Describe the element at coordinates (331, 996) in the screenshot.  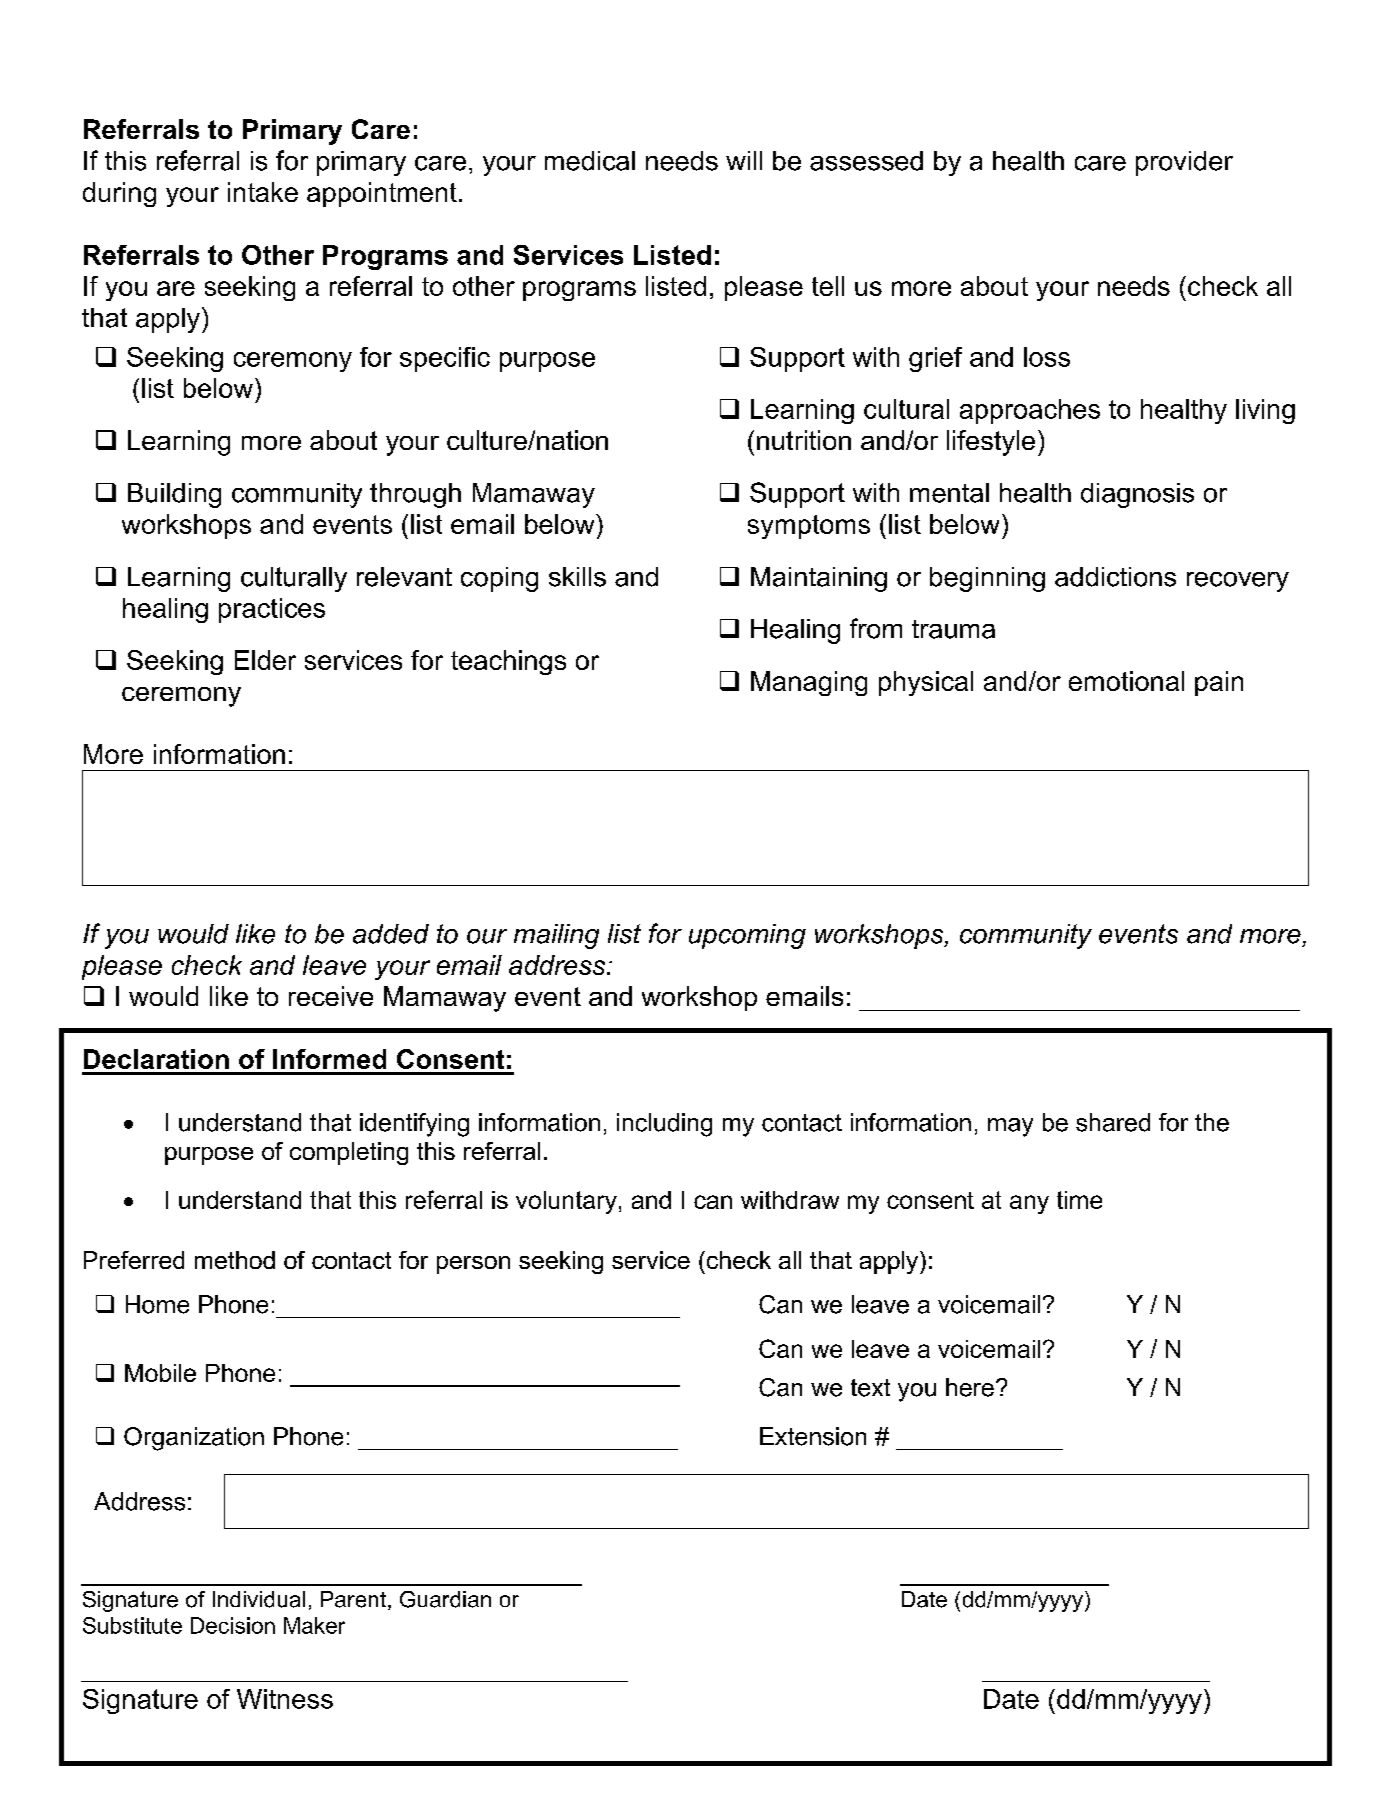
I see `receive` at that location.
